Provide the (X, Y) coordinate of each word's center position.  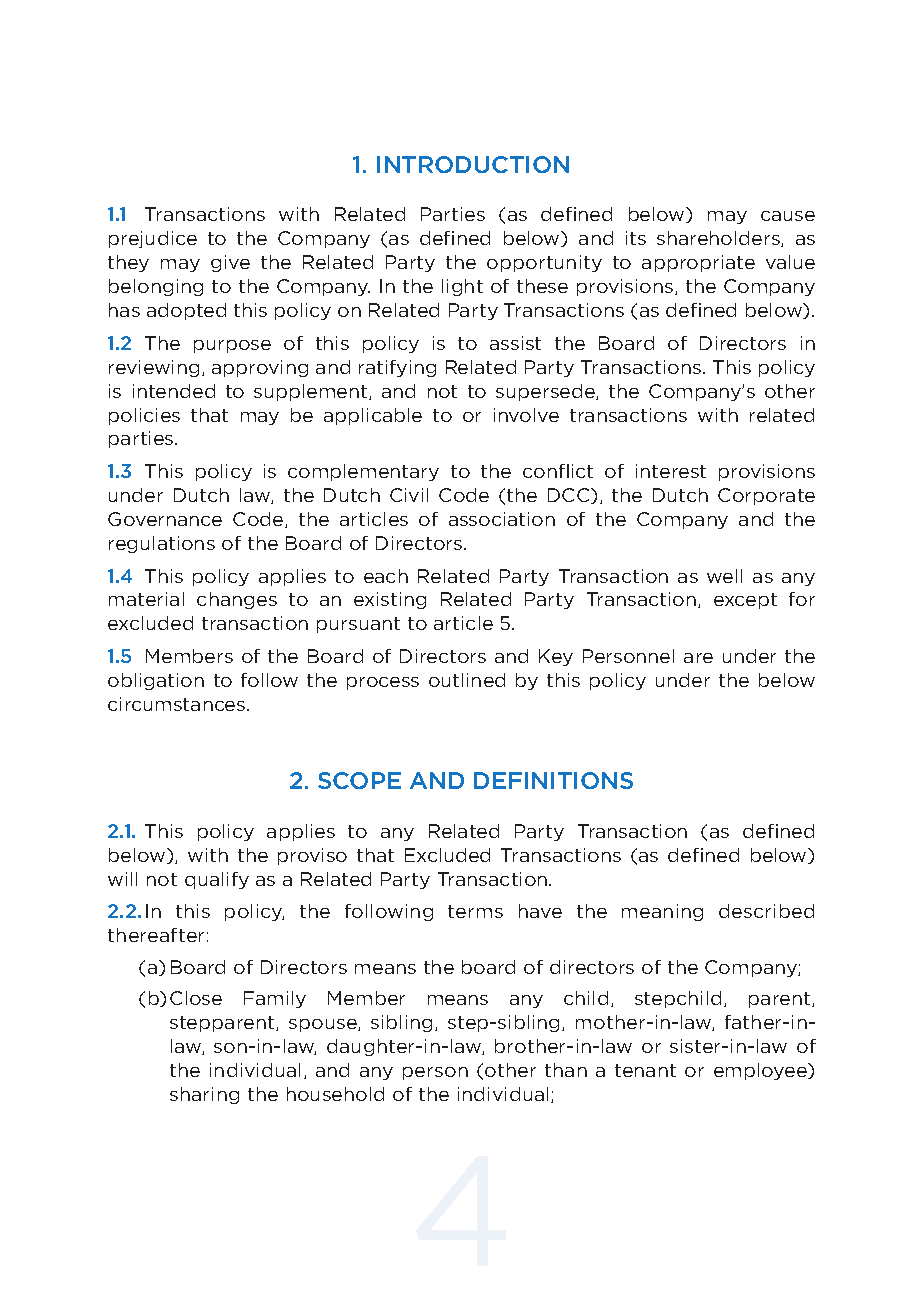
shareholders (719, 239)
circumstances (178, 704)
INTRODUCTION (473, 164)
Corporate (766, 496)
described (766, 911)
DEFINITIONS (553, 780)
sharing (204, 1095)
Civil (409, 495)
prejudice (153, 239)
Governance (165, 519)
